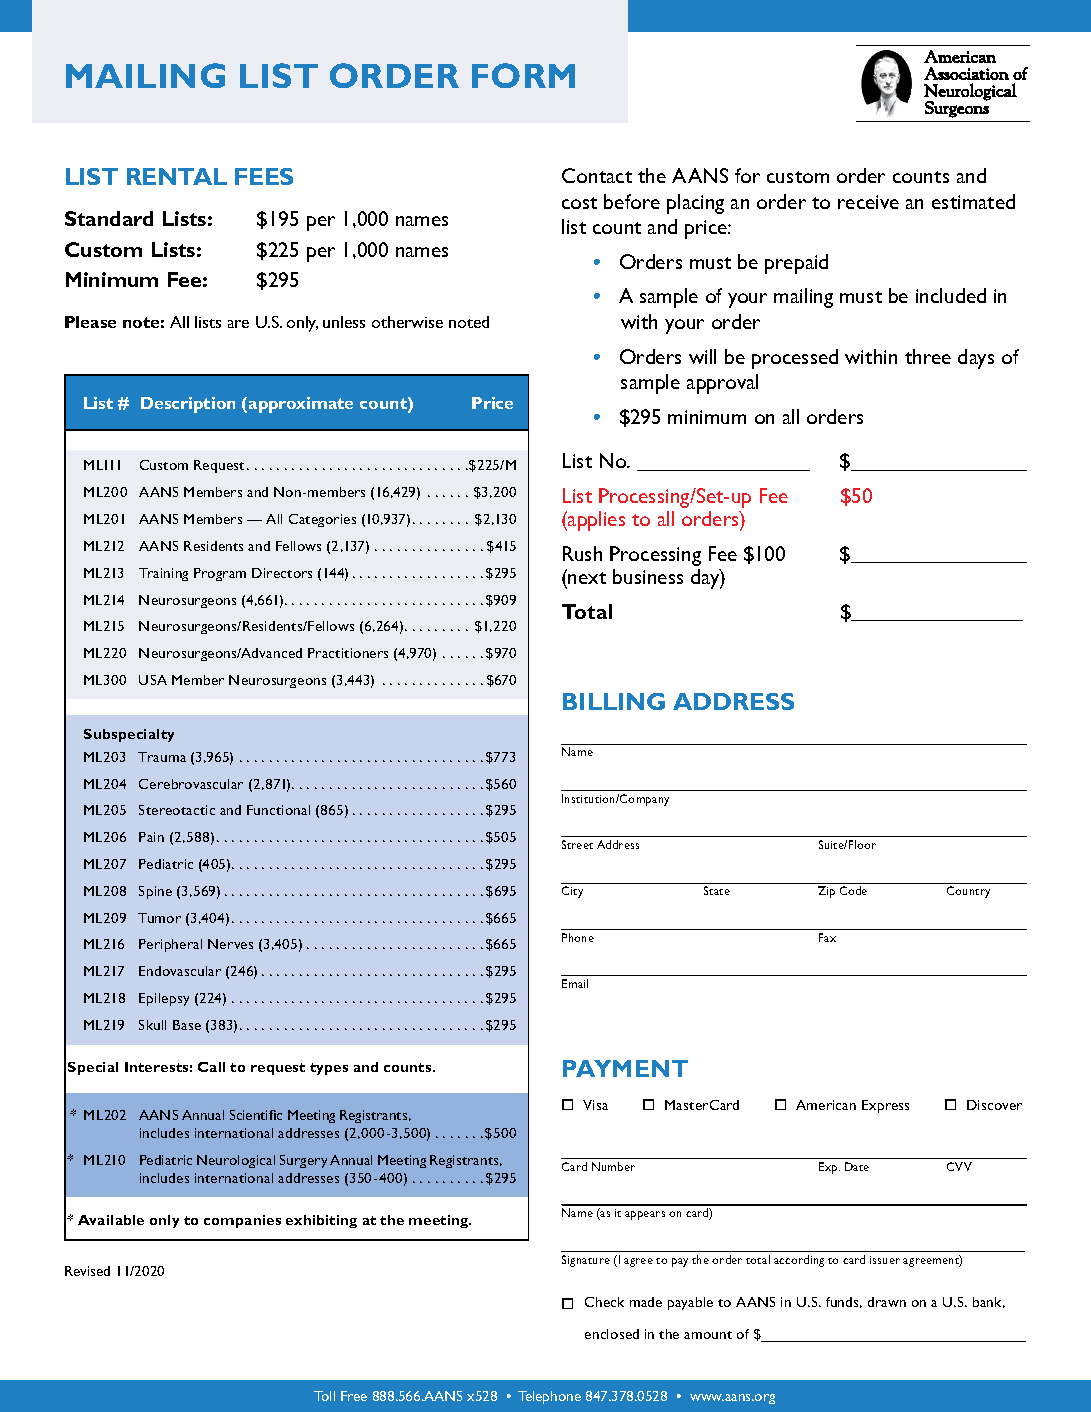  What do you see at coordinates (826, 892) in the document?
I see `Zip` at bounding box center [826, 892].
